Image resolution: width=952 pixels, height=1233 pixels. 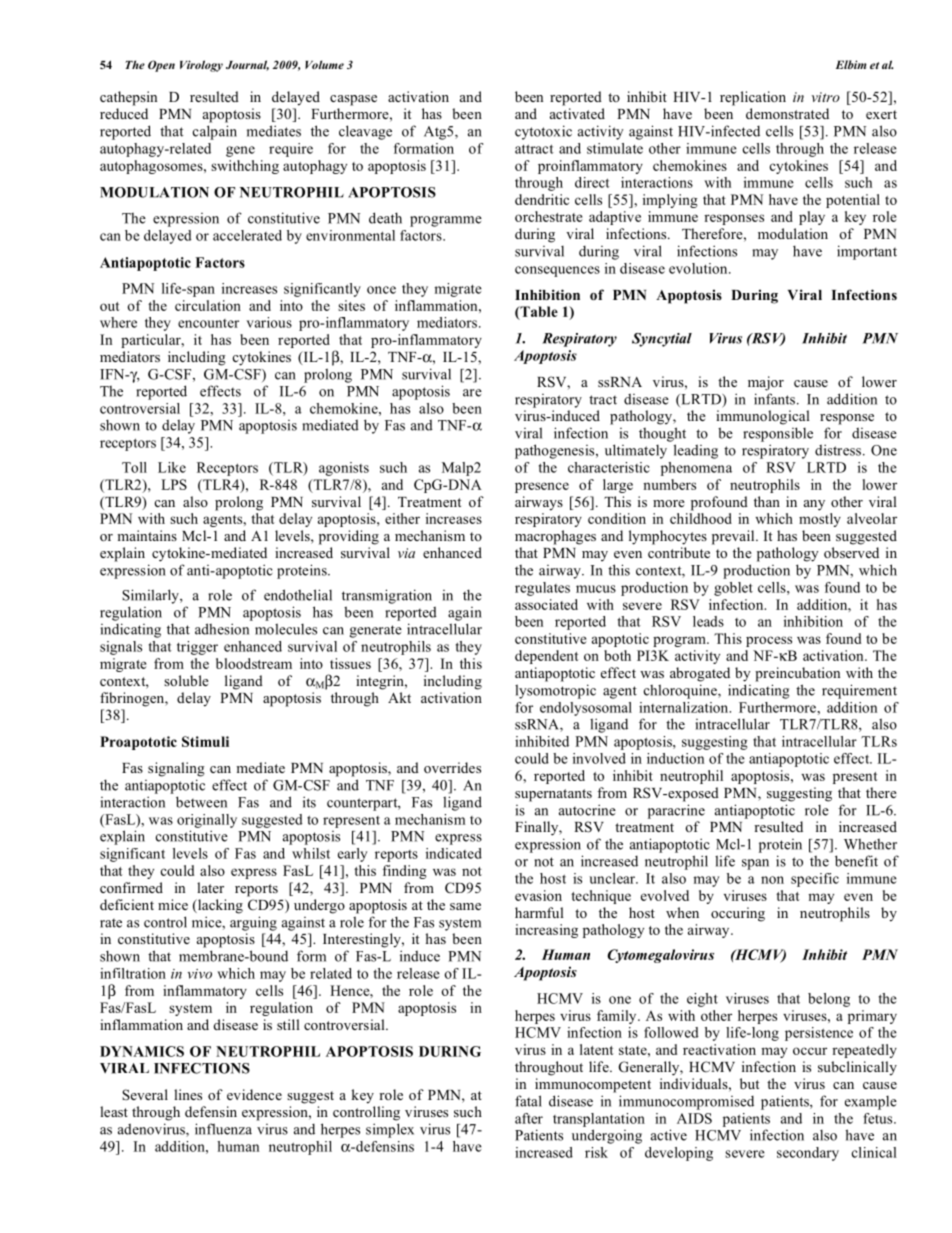 What do you see at coordinates (753, 98) in the screenshot?
I see `replication` at bounding box center [753, 98].
